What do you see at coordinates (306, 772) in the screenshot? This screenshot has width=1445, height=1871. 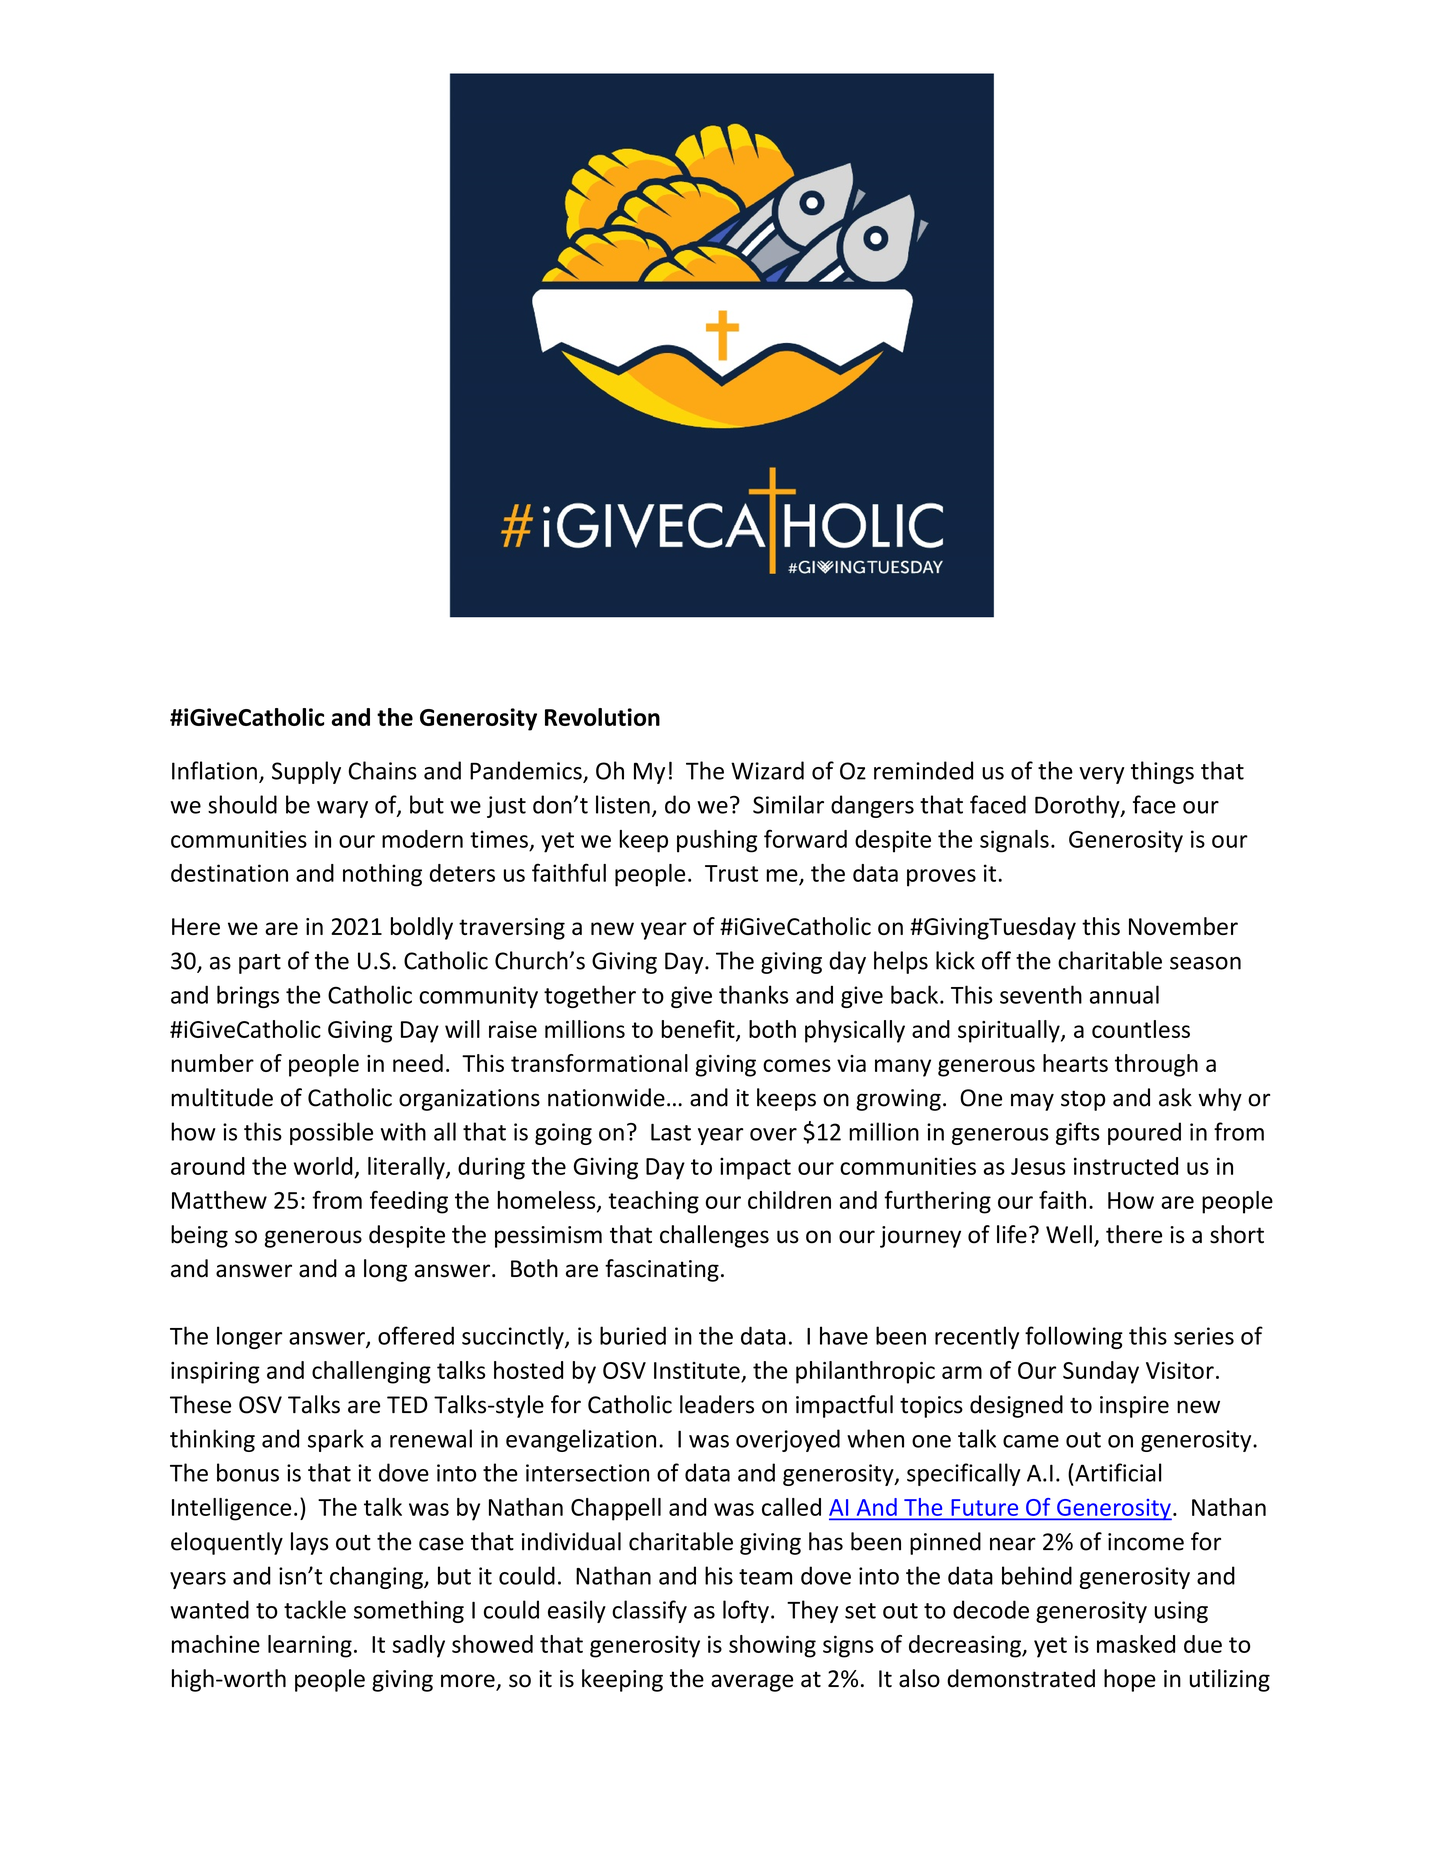 I see `Supply` at bounding box center [306, 772].
